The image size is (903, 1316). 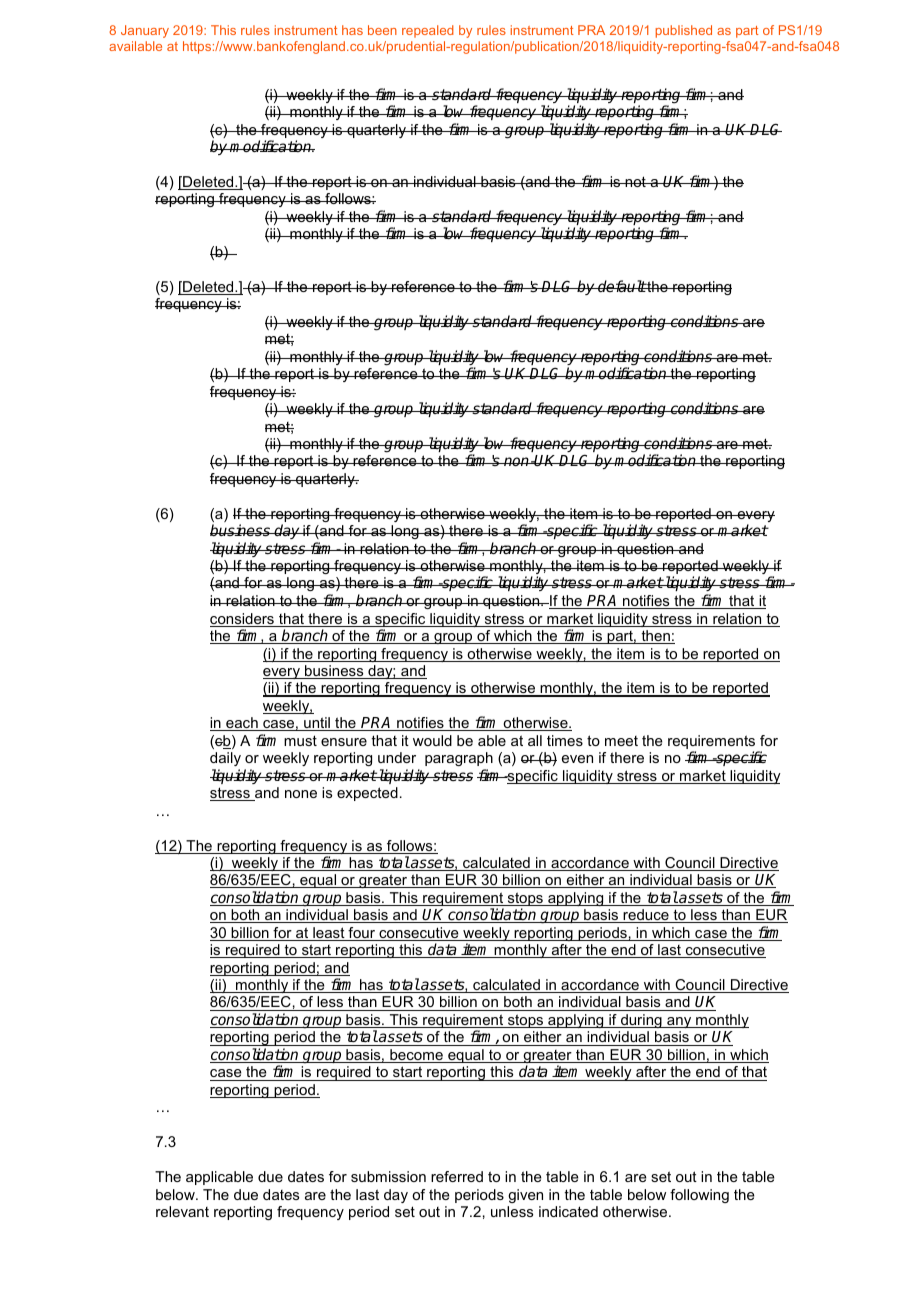 I want to click on reduce, so click(x=646, y=916).
